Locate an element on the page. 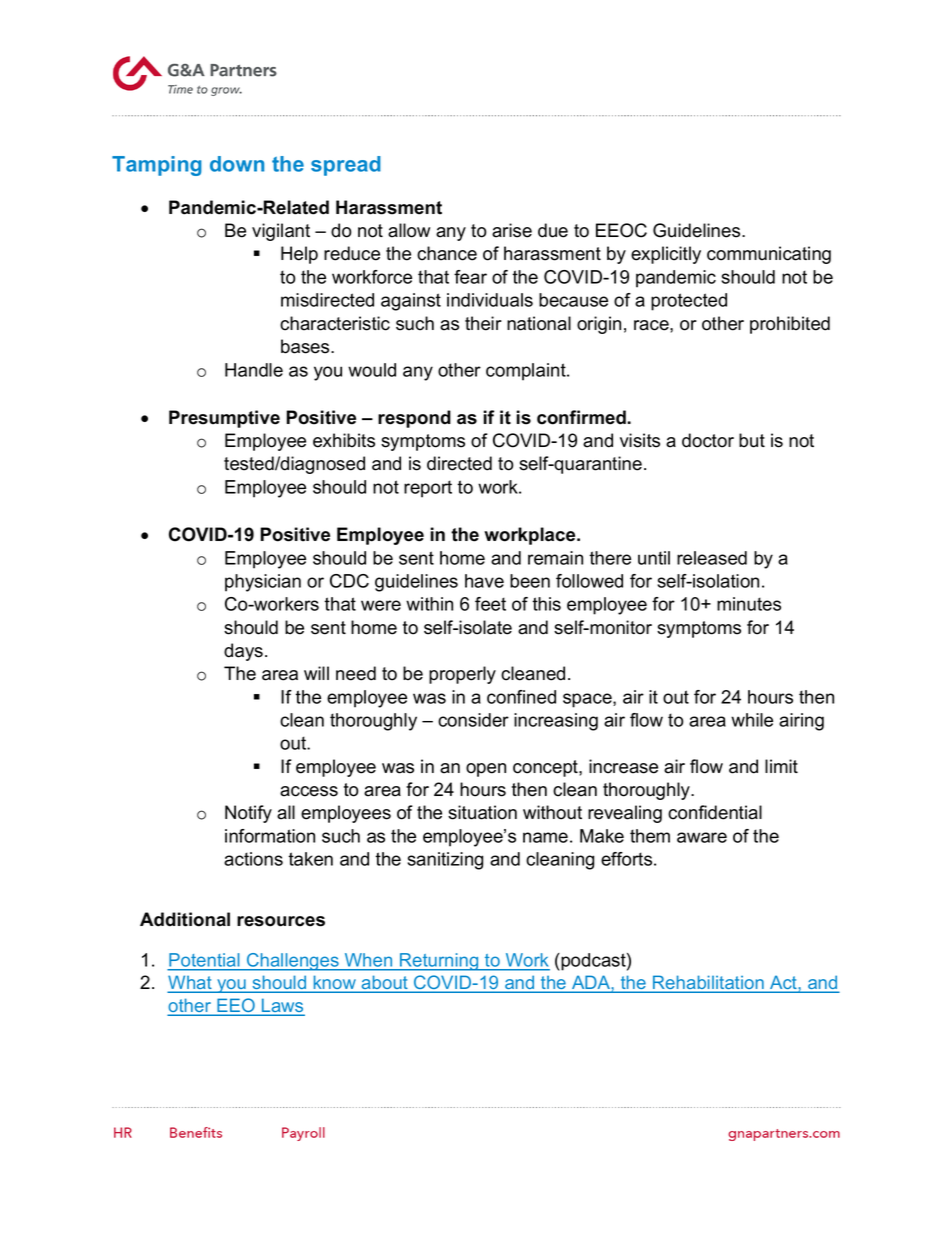 This page has width=952, height=1233. open is located at coordinates (486, 770).
